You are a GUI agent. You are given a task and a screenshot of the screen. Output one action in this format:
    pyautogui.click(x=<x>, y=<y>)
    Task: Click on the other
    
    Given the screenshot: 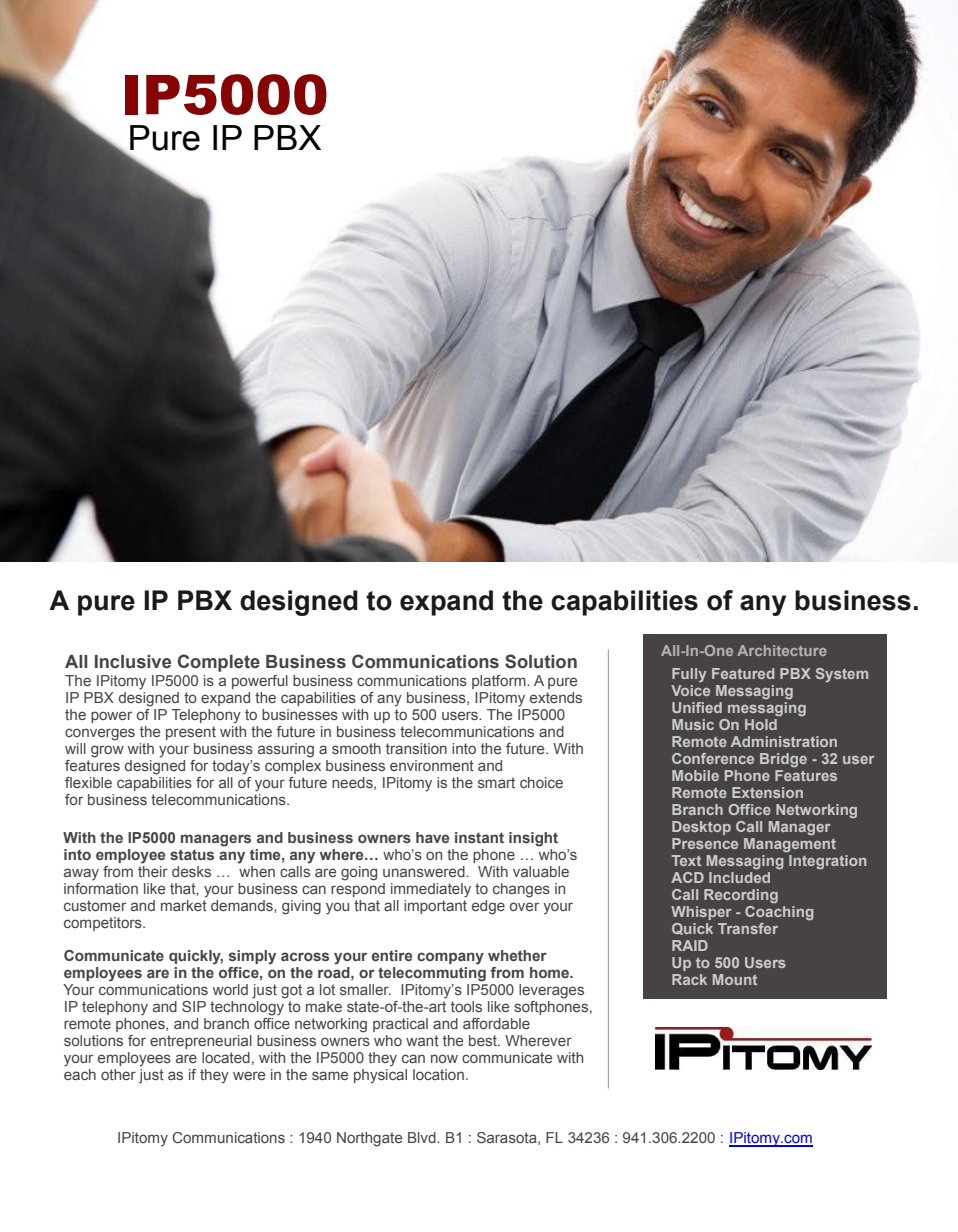 What is the action you would take?
    pyautogui.click(x=118, y=1074)
